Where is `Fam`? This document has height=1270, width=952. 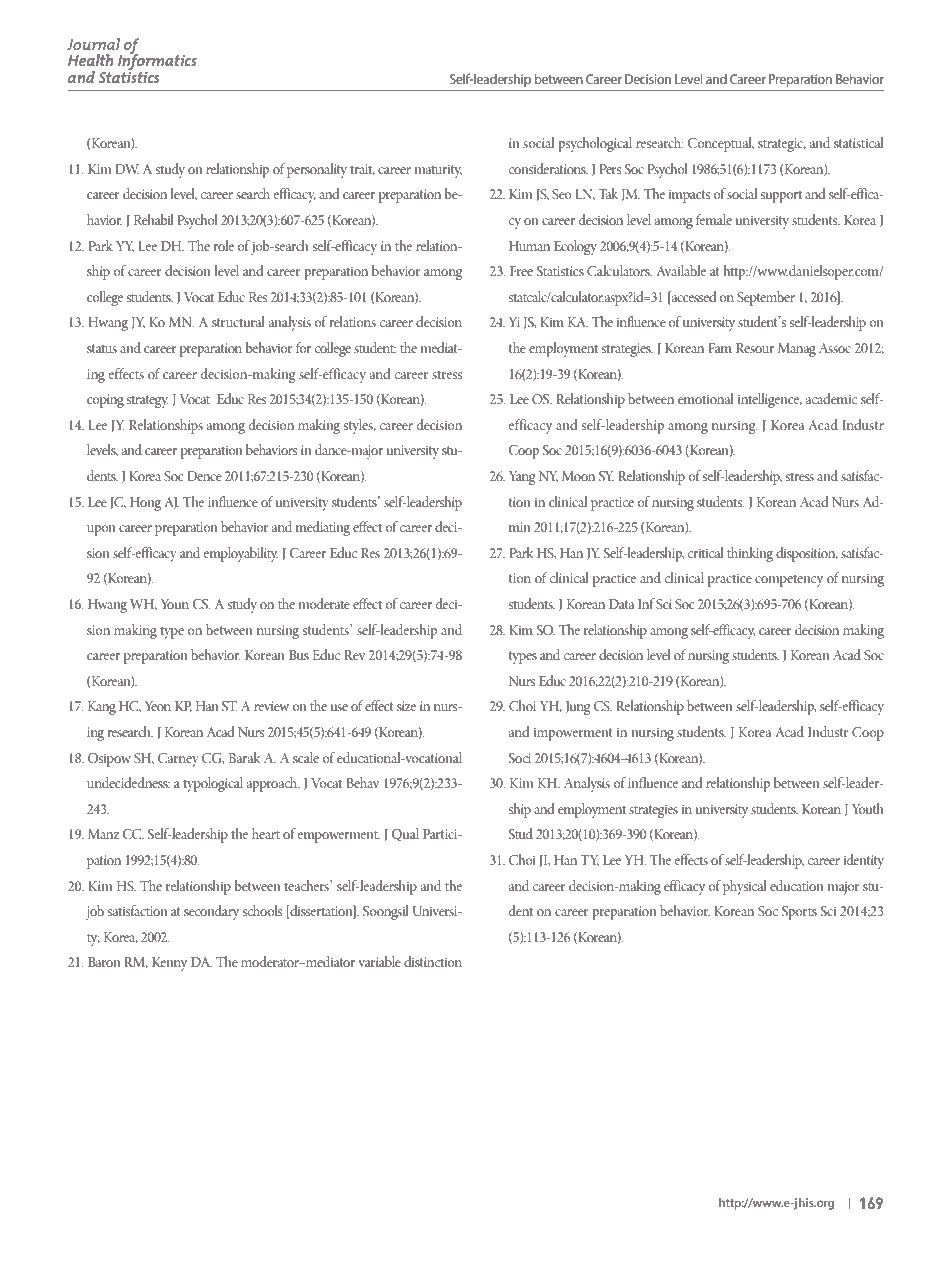
Fam is located at coordinates (720, 348).
